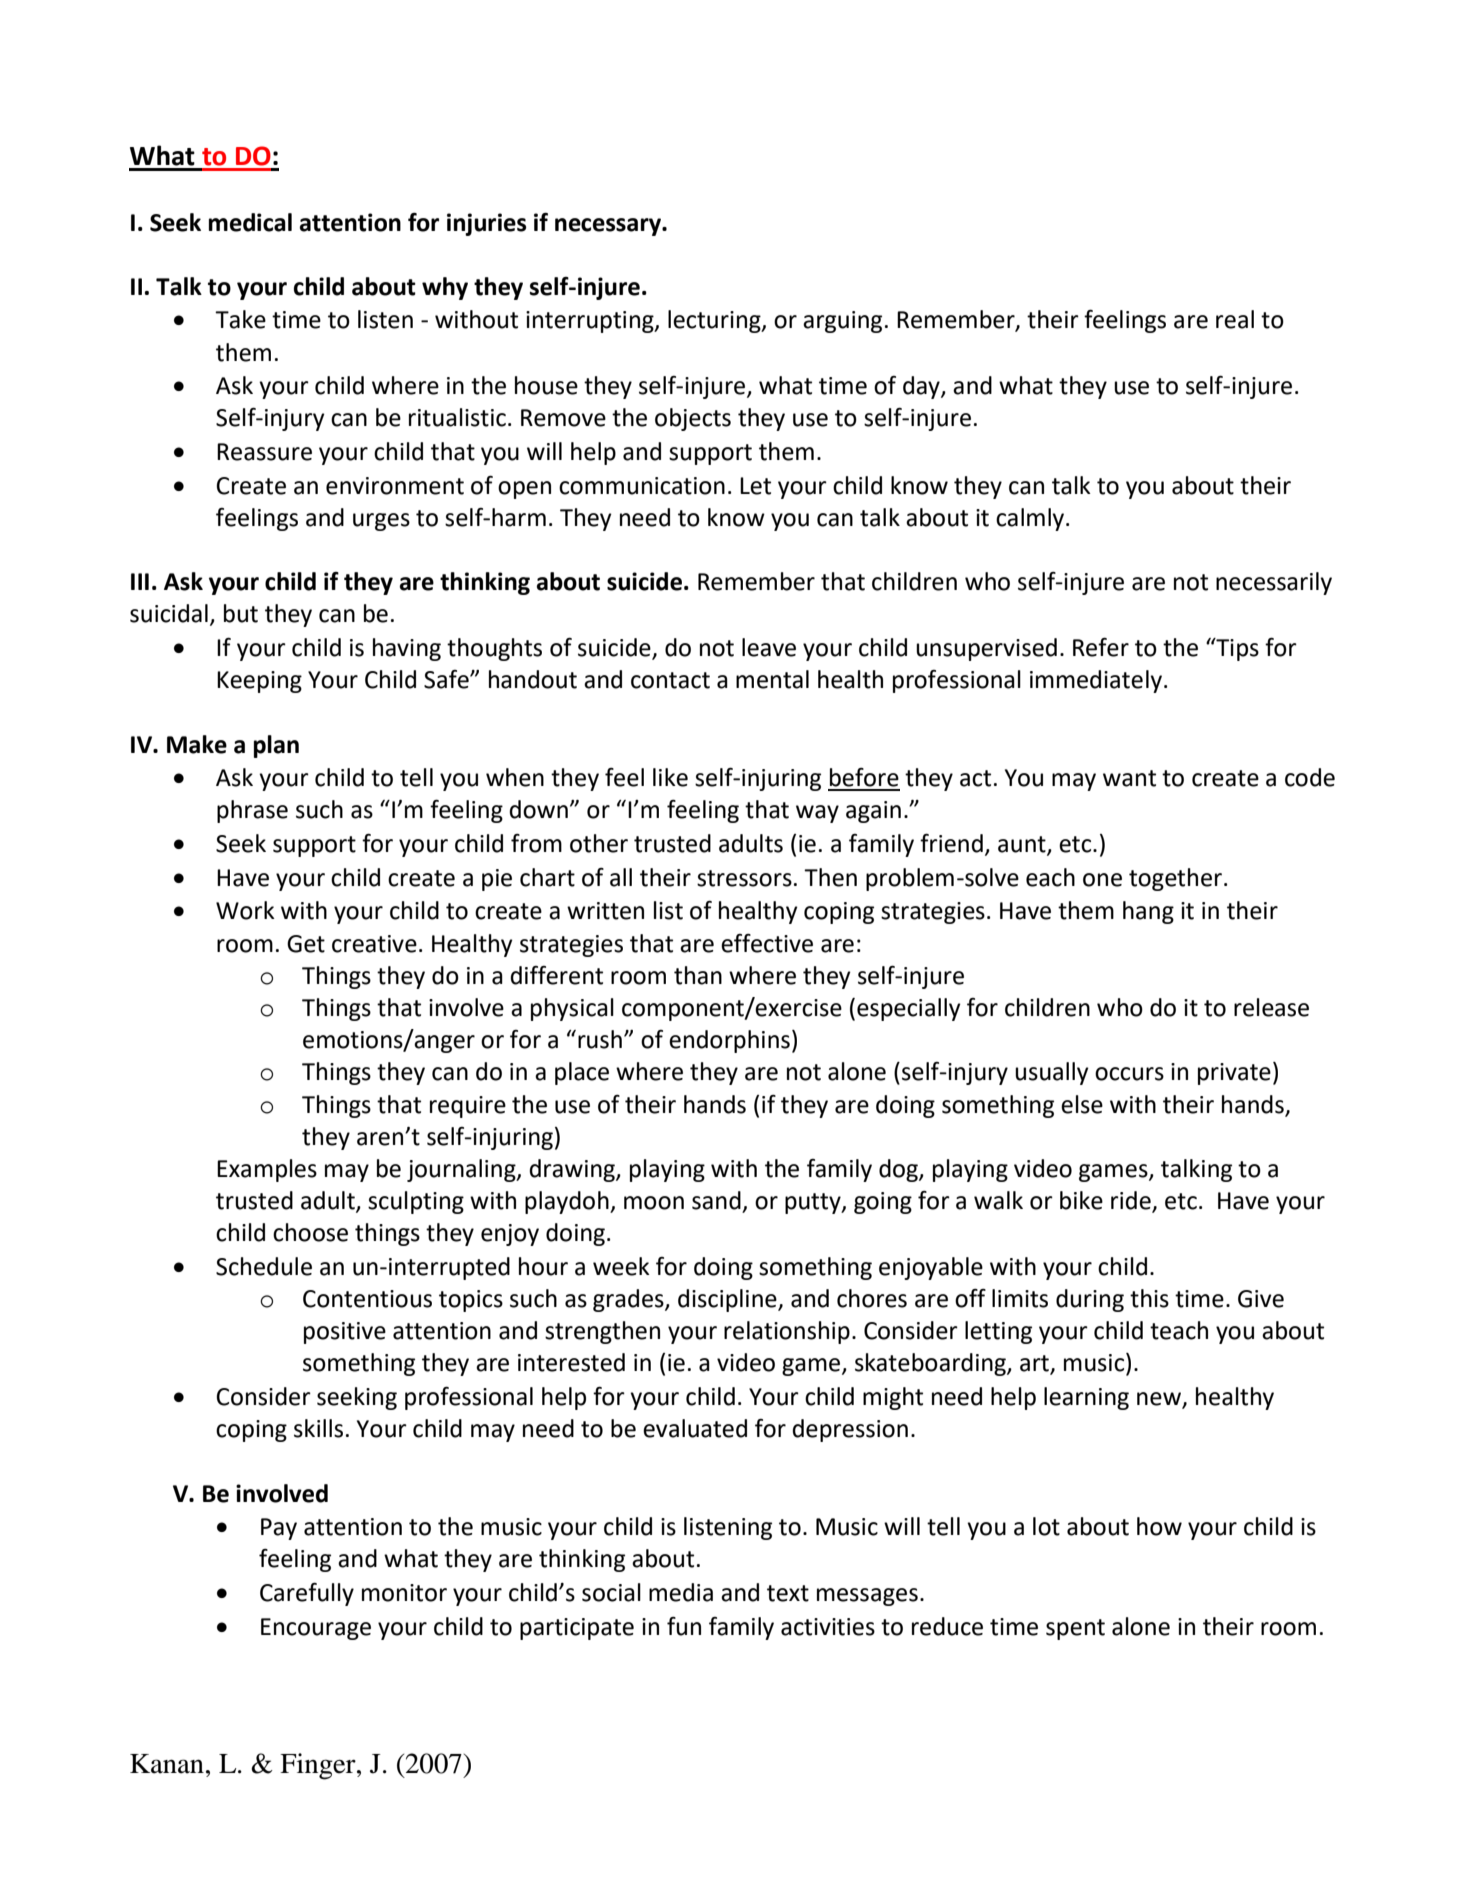  What do you see at coordinates (250, 222) in the image?
I see `medical` at bounding box center [250, 222].
